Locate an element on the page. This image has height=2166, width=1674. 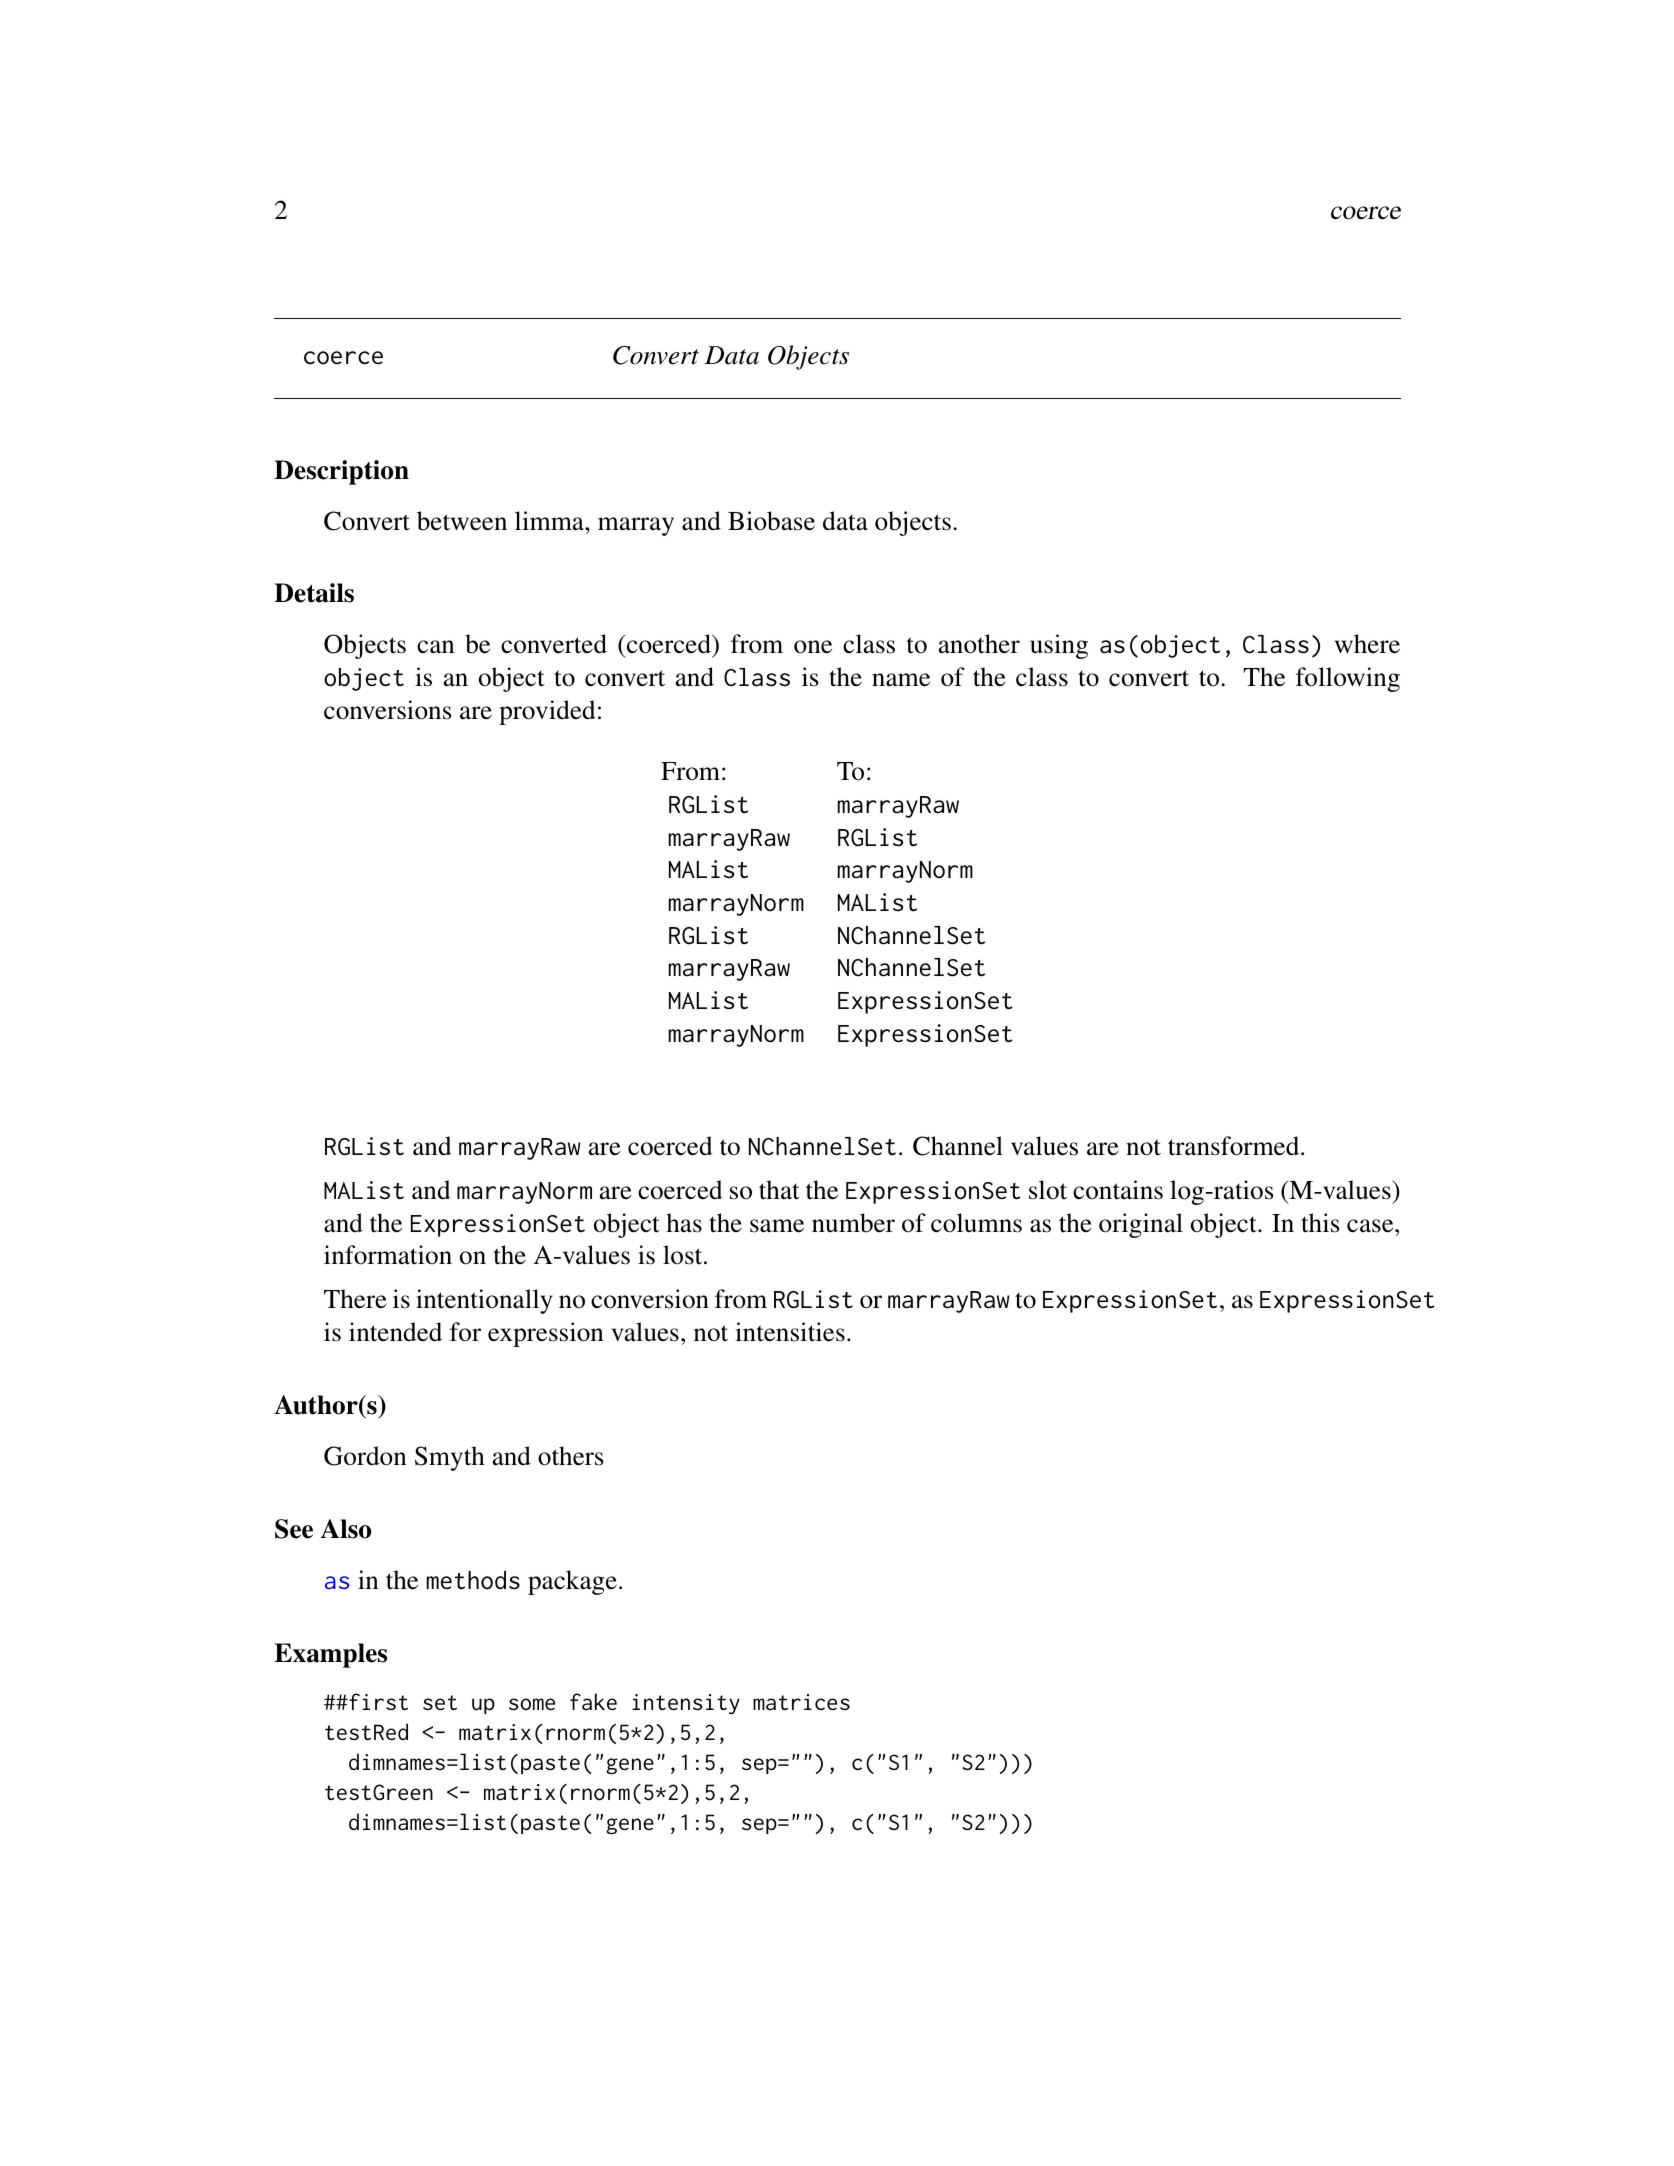
first is located at coordinates (377, 1701).
